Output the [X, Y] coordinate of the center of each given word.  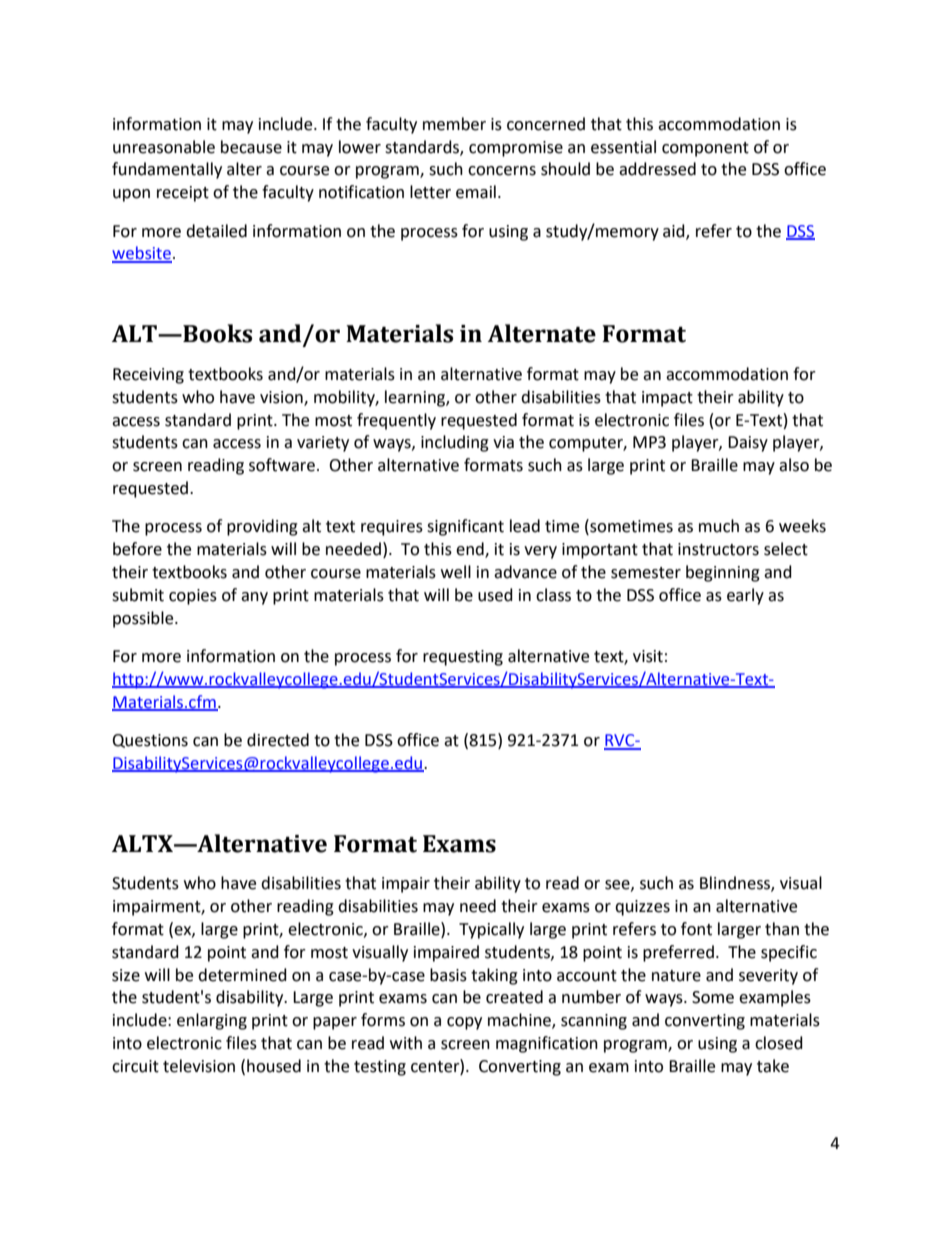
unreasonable [164, 147]
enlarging [212, 1021]
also [794, 465]
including [455, 443]
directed [278, 740]
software [282, 465]
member [454, 124]
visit [648, 656]
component [705, 149]
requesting [463, 658]
